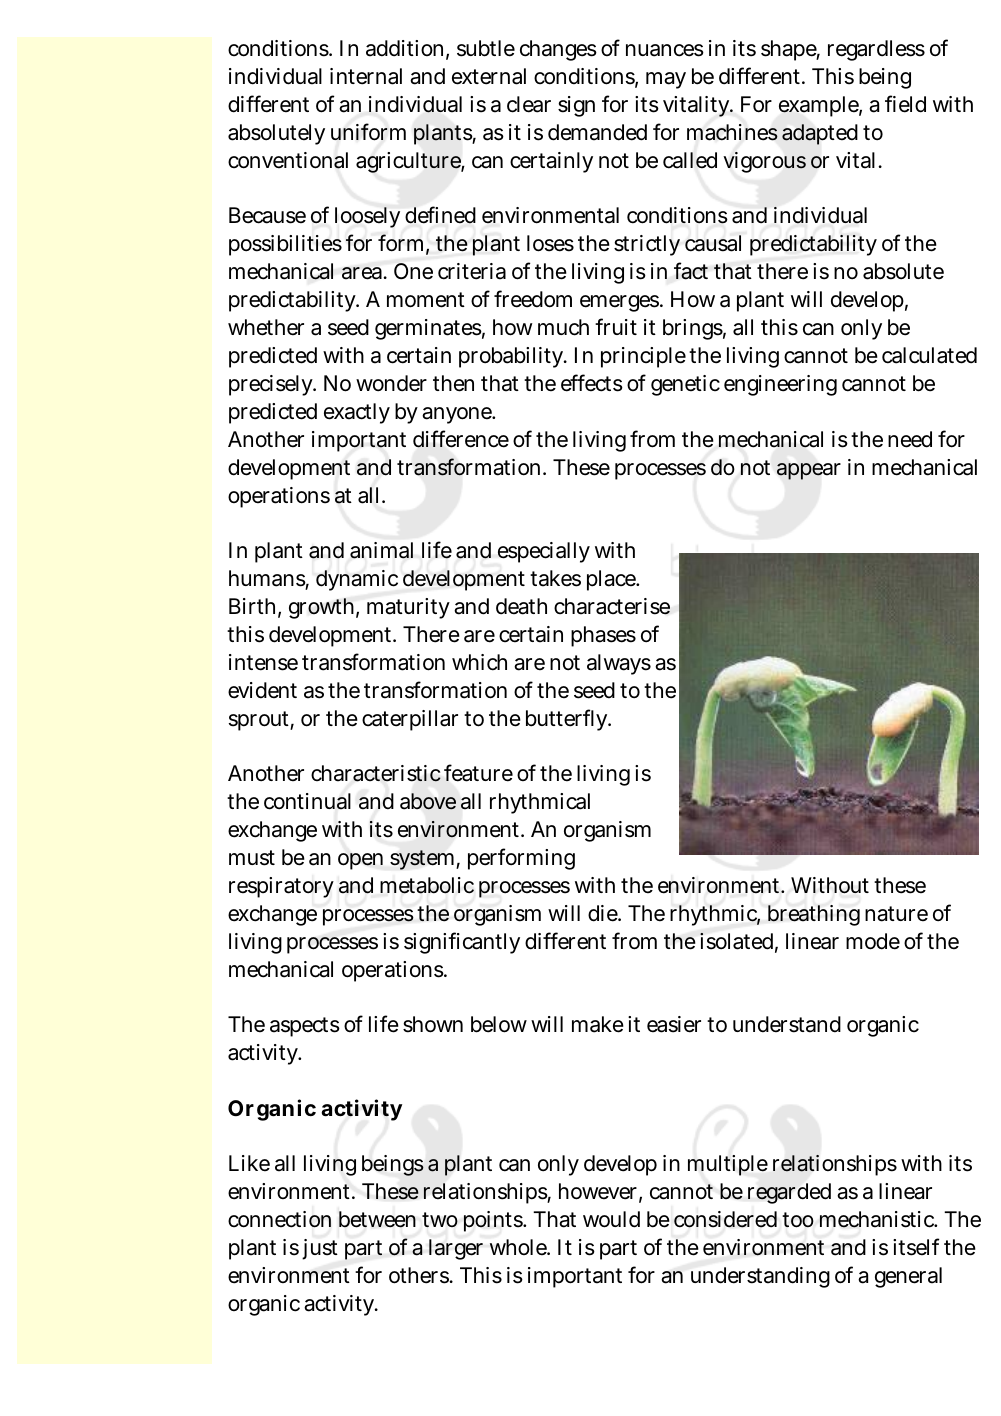 The height and width of the document is (1416, 1001). What do you see at coordinates (592, 383) in the document?
I see `effects` at bounding box center [592, 383].
